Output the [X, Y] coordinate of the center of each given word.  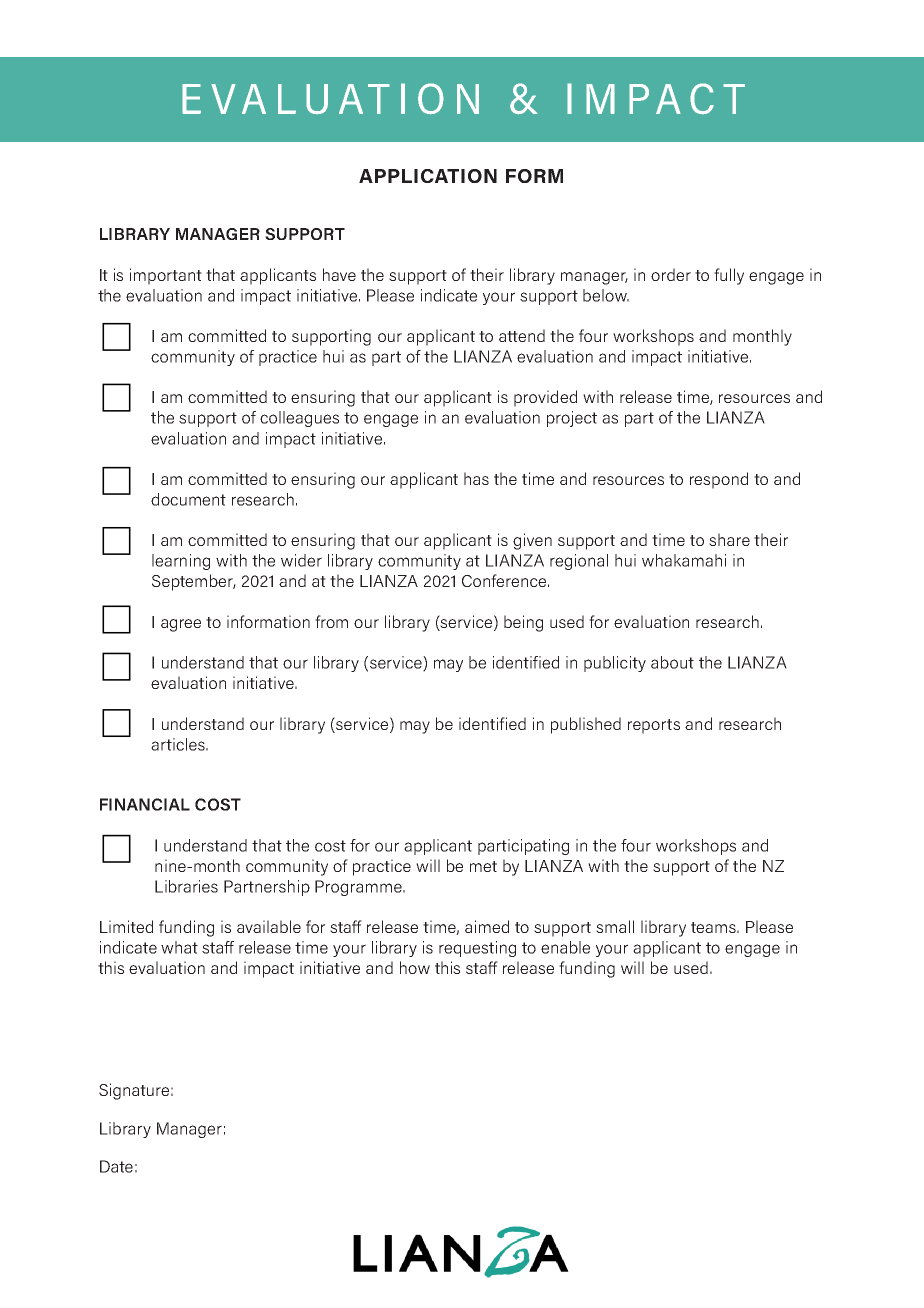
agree [181, 625]
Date [116, 1166]
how [415, 967]
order [671, 274]
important [166, 276]
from [331, 621]
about [672, 662]
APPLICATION [428, 176]
